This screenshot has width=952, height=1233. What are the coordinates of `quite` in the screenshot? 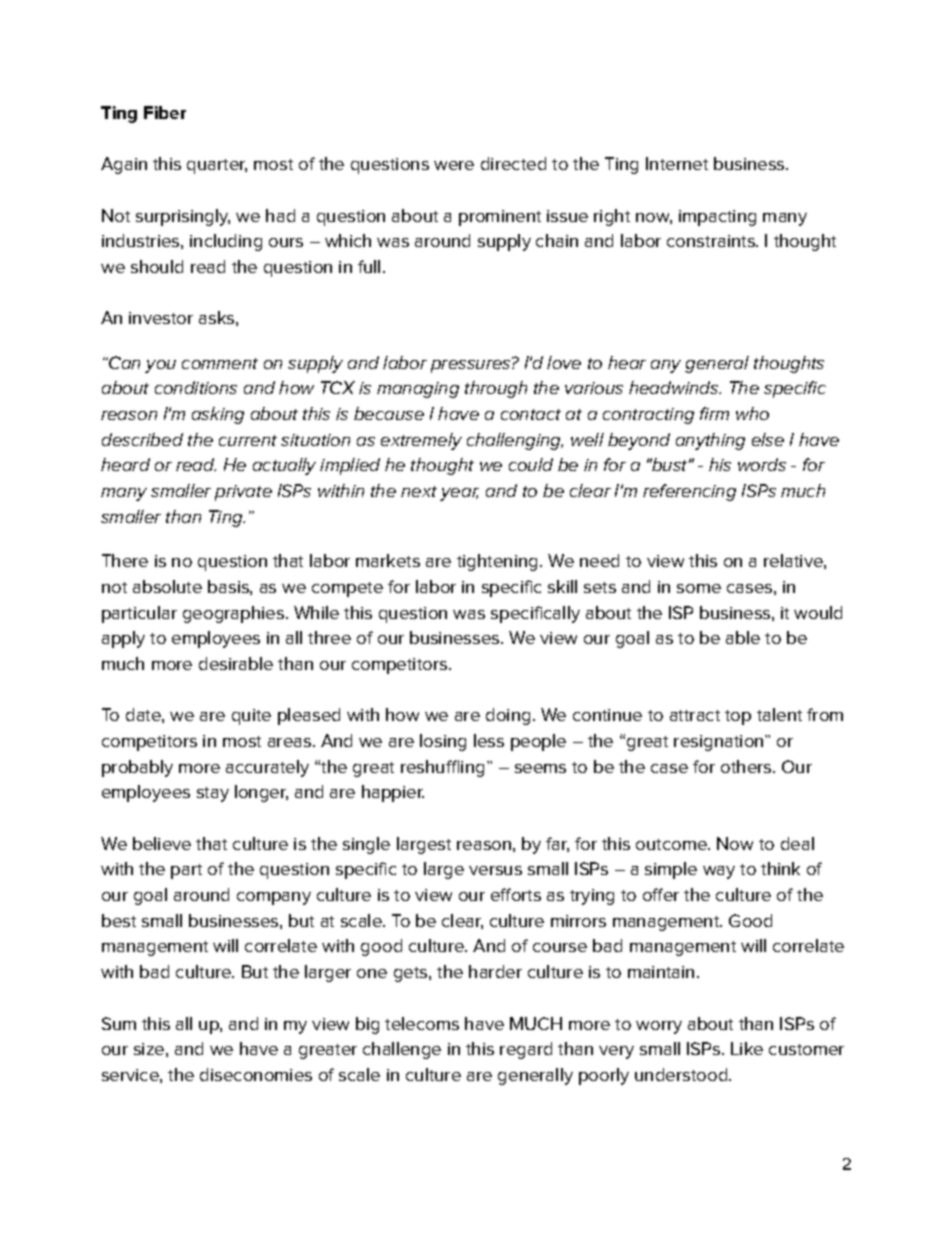 It's located at (251, 717).
